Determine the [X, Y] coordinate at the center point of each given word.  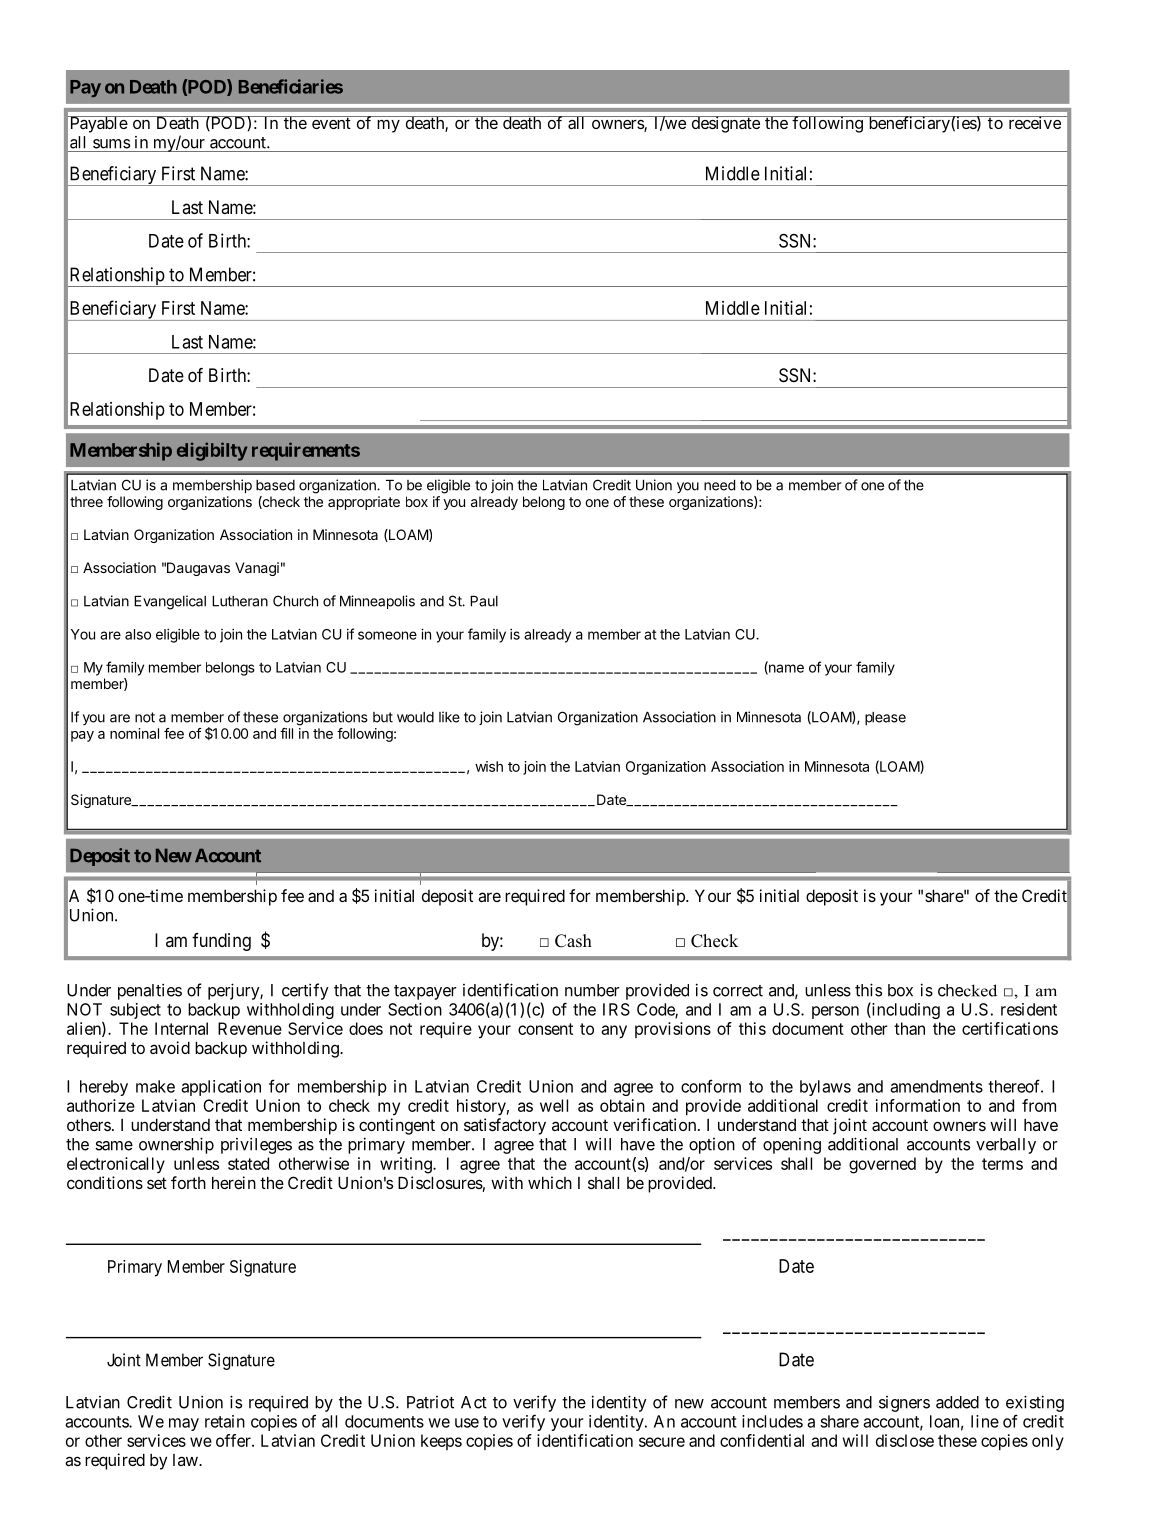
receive [1034, 122]
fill [286, 733]
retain [225, 1421]
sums [112, 144]
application [221, 1088]
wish [489, 766]
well [554, 1105]
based [275, 485]
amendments [936, 1086]
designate [725, 124]
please [885, 718]
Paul [484, 601]
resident [1029, 1009]
